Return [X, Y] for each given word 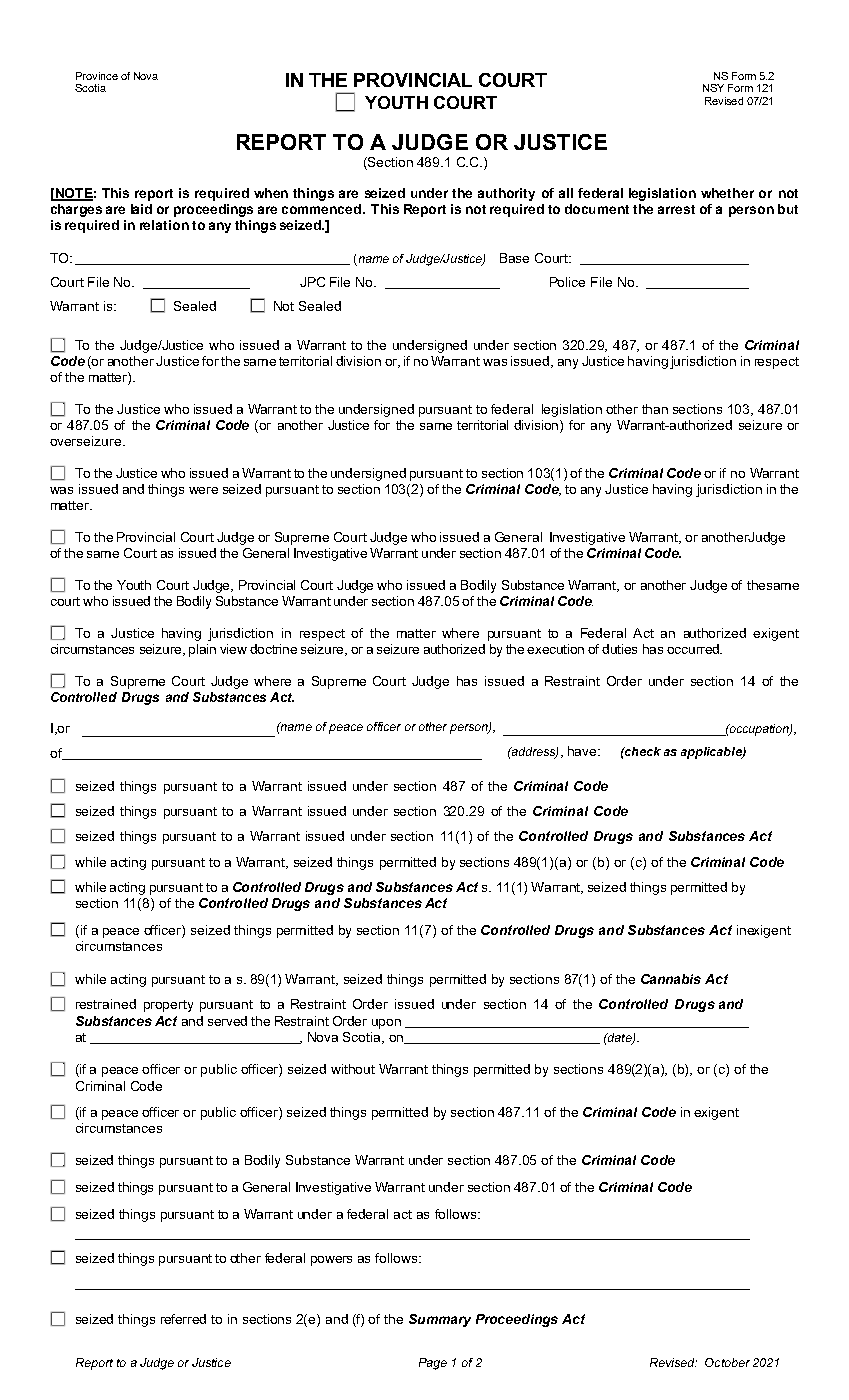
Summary [440, 1320]
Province [97, 76]
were [203, 490]
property [168, 1006]
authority [506, 194]
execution [555, 649]
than [655, 409]
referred [183, 1319]
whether [727, 193]
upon [386, 1024]
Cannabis [671, 979]
